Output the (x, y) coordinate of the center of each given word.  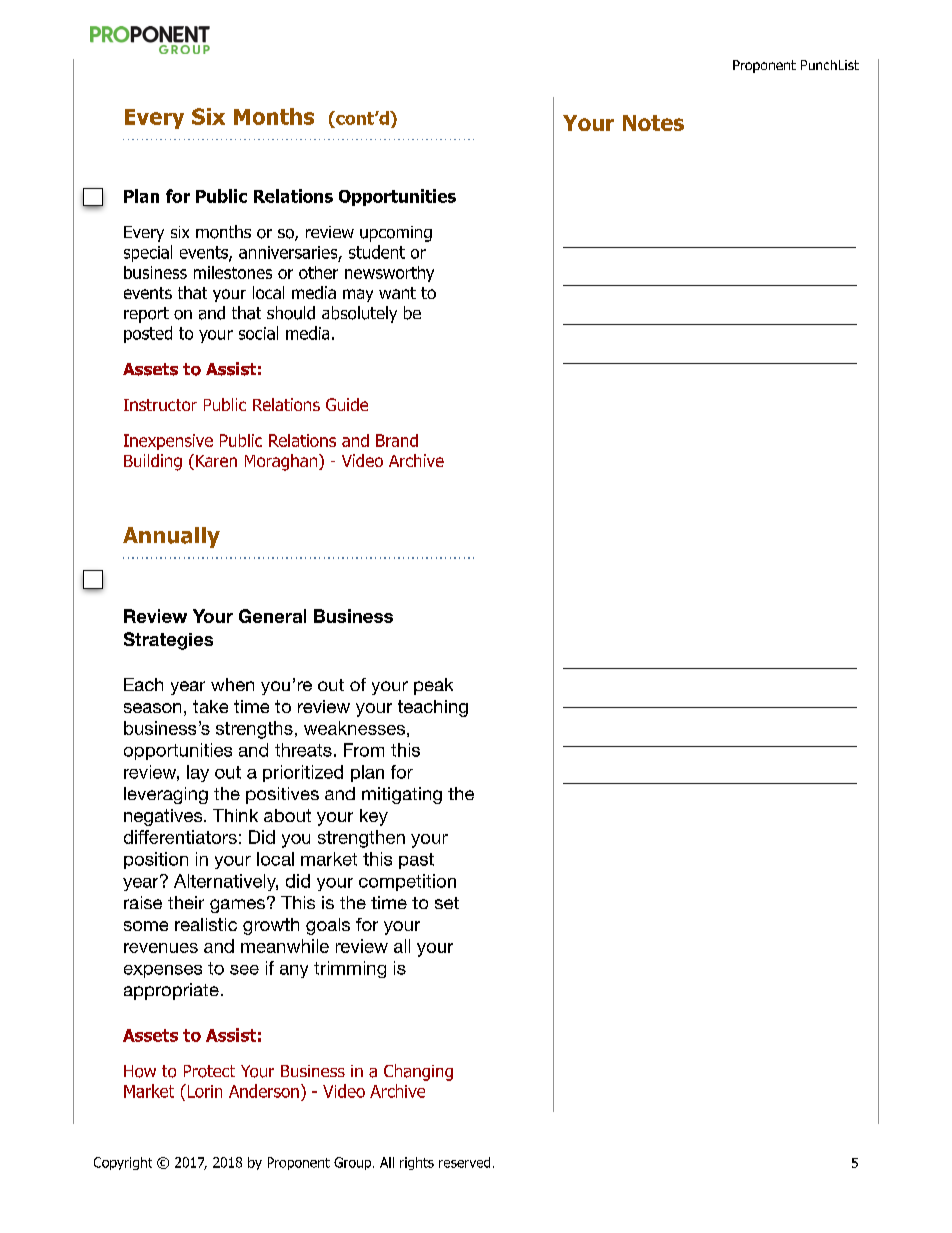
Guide (347, 404)
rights (417, 1163)
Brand (397, 440)
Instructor (160, 405)
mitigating (402, 795)
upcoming (396, 234)
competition (407, 882)
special (148, 253)
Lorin (203, 1091)
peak (433, 686)
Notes (653, 123)
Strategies (168, 641)
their (186, 902)
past (416, 861)
